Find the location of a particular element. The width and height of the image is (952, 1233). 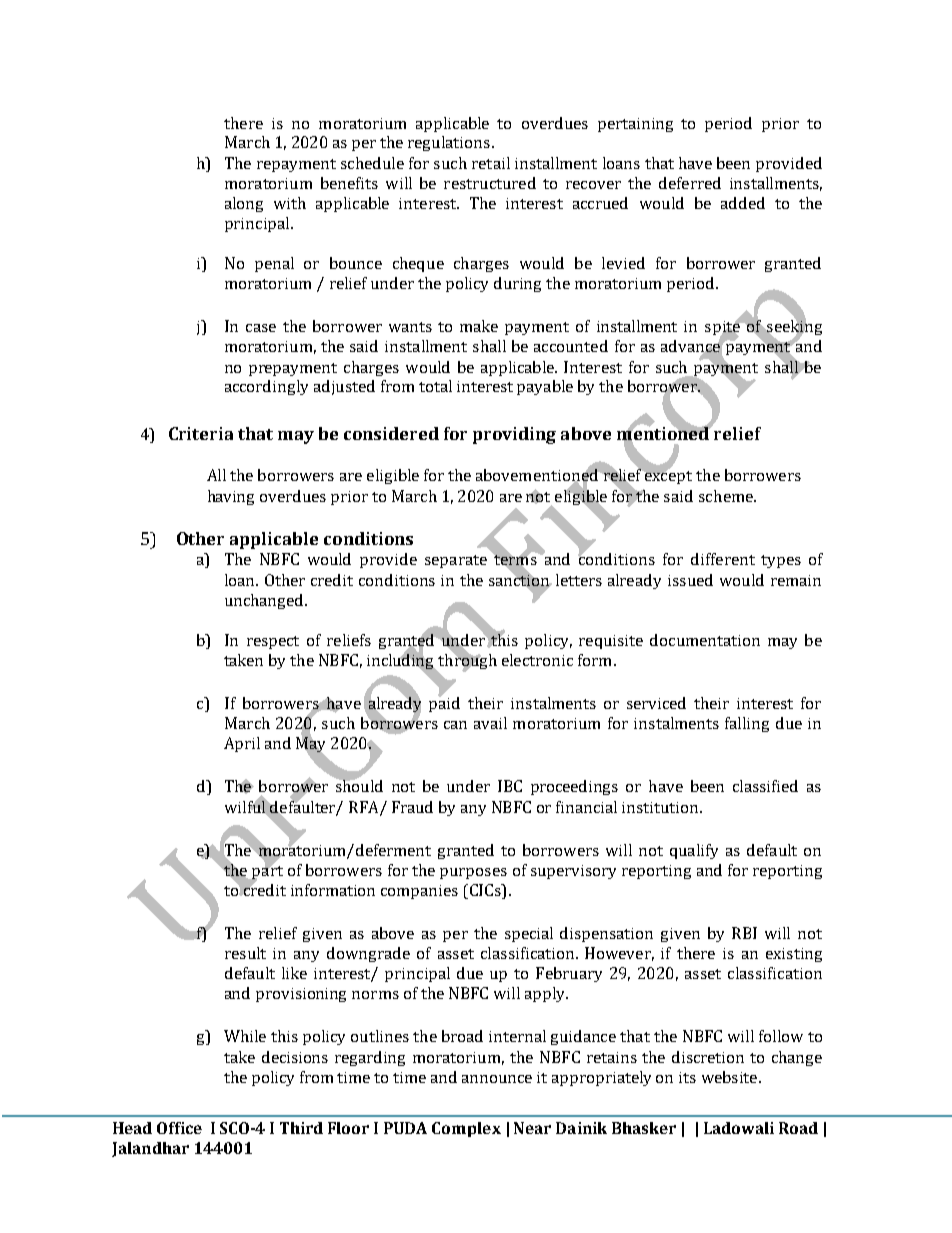

Office is located at coordinates (179, 1128).
